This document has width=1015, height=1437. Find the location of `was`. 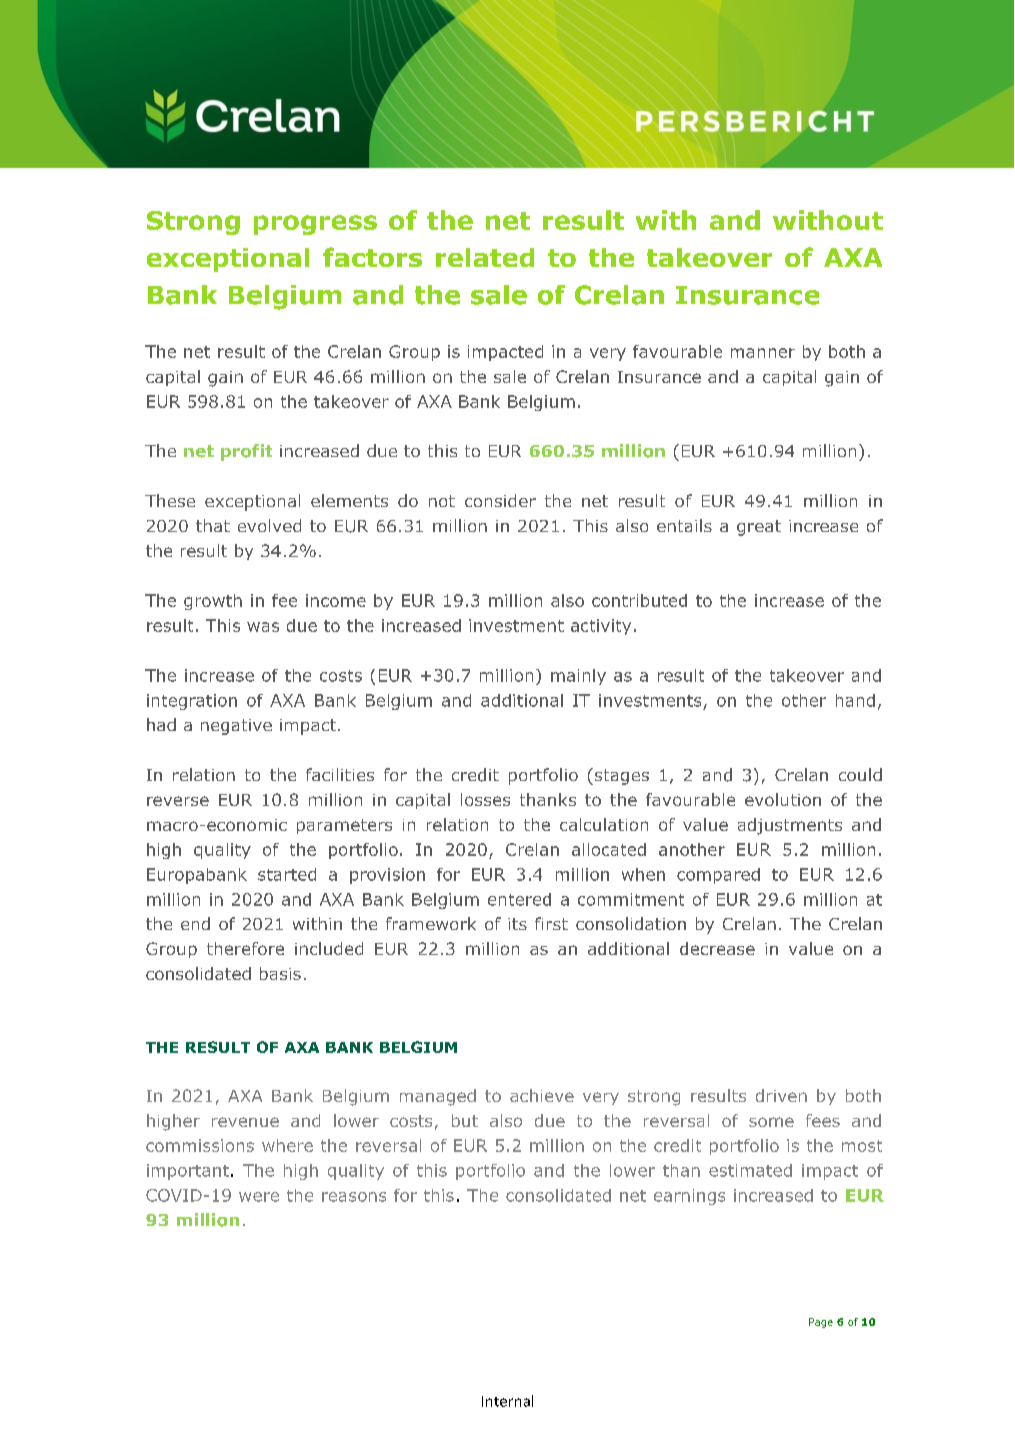

was is located at coordinates (263, 627).
